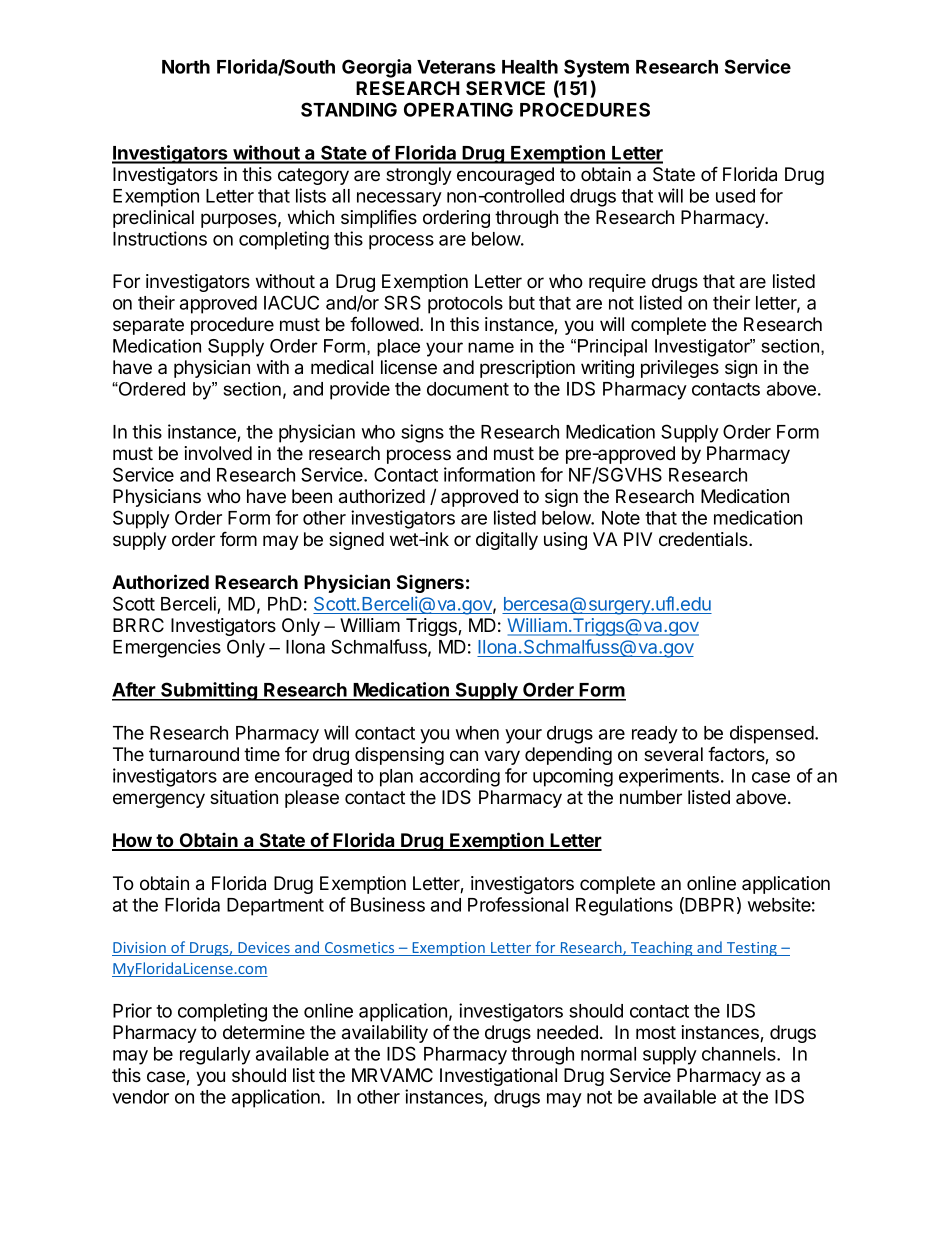  What do you see at coordinates (596, 68) in the page?
I see `System` at bounding box center [596, 68].
